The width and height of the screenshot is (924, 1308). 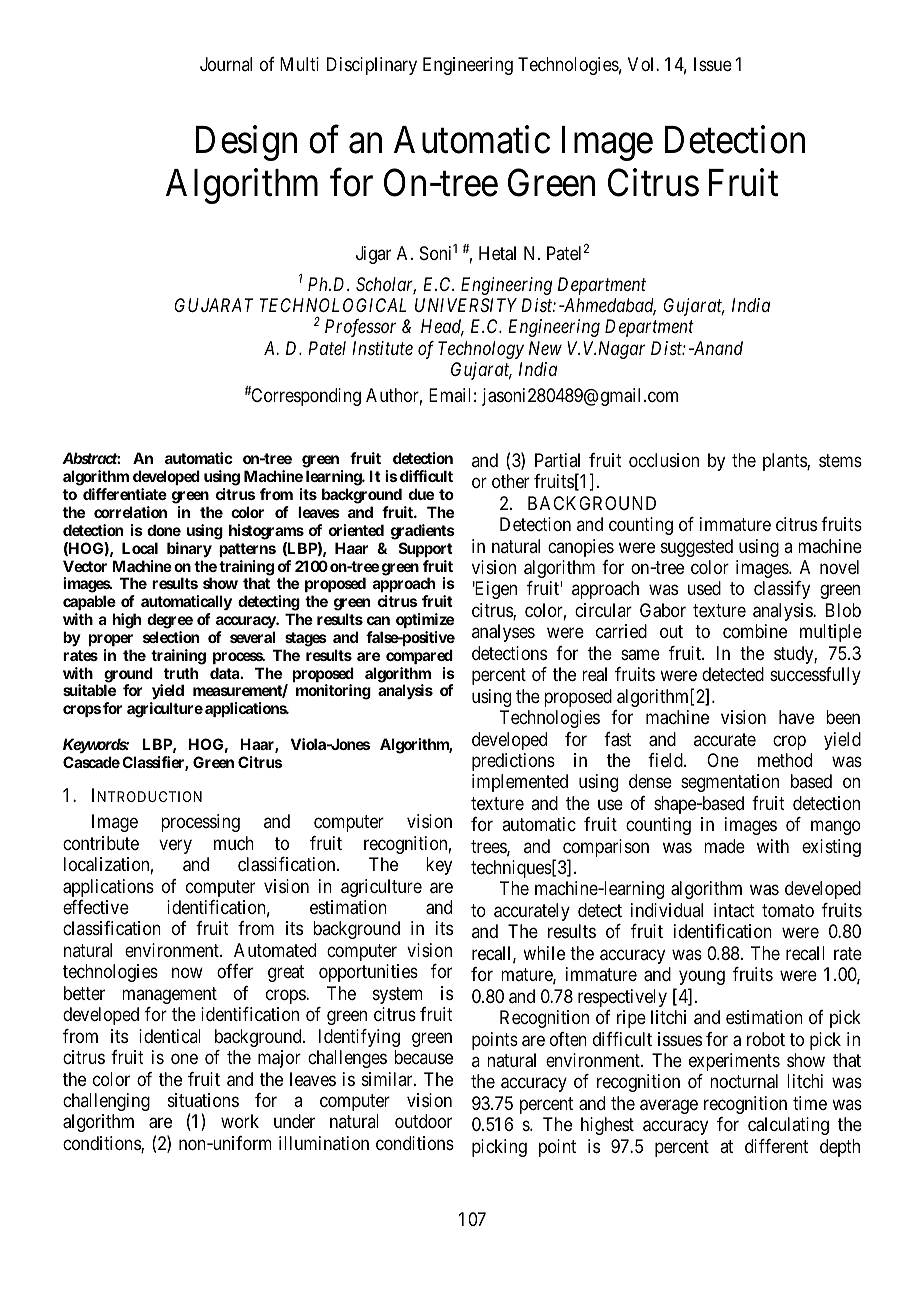 I want to click on Vol, so click(x=642, y=64).
